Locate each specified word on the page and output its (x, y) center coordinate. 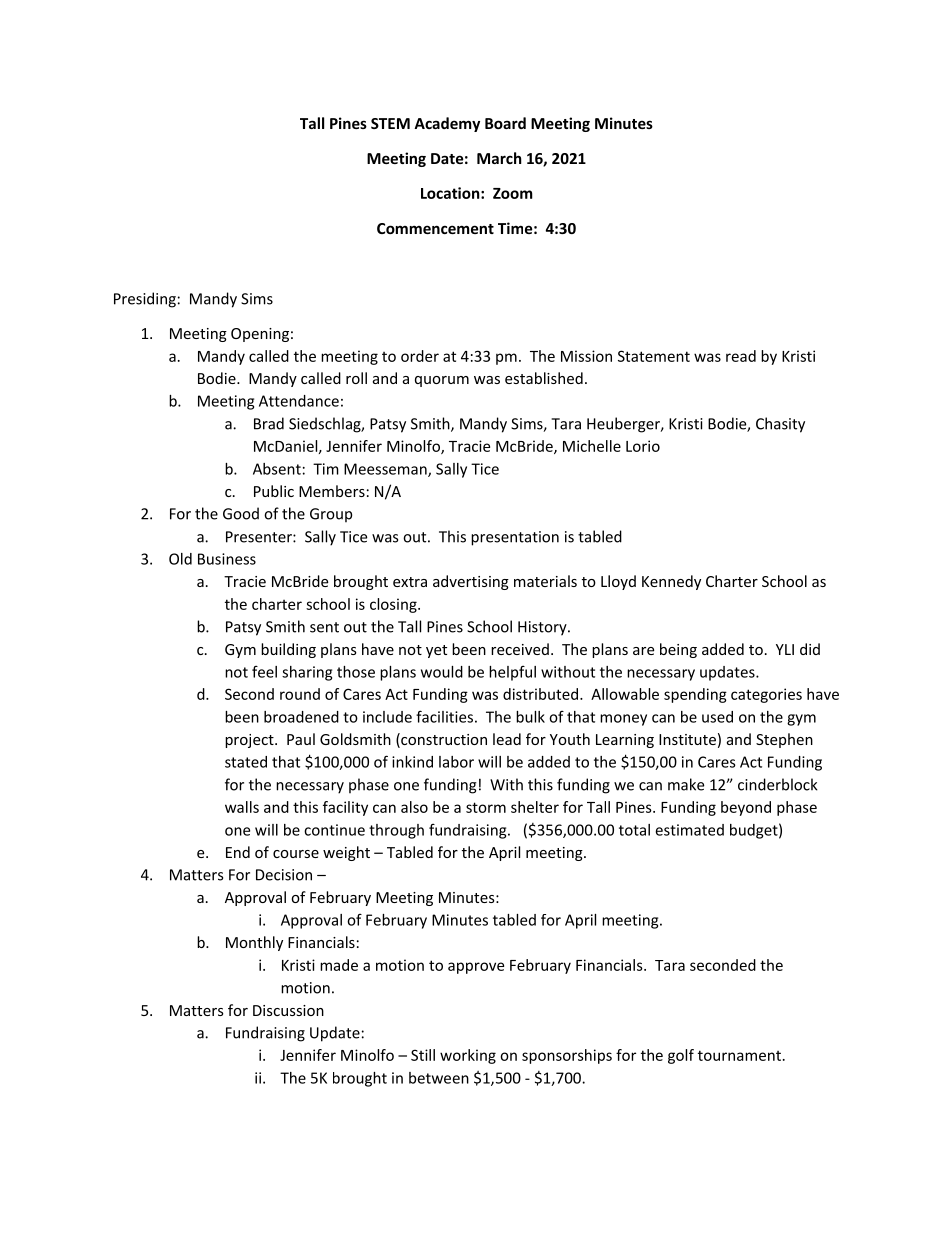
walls (242, 807)
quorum (442, 381)
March (499, 158)
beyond (746, 808)
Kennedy (671, 582)
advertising (471, 582)
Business (227, 559)
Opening (260, 335)
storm (486, 807)
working (468, 1056)
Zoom (513, 193)
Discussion (288, 1010)
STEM (390, 123)
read (741, 356)
